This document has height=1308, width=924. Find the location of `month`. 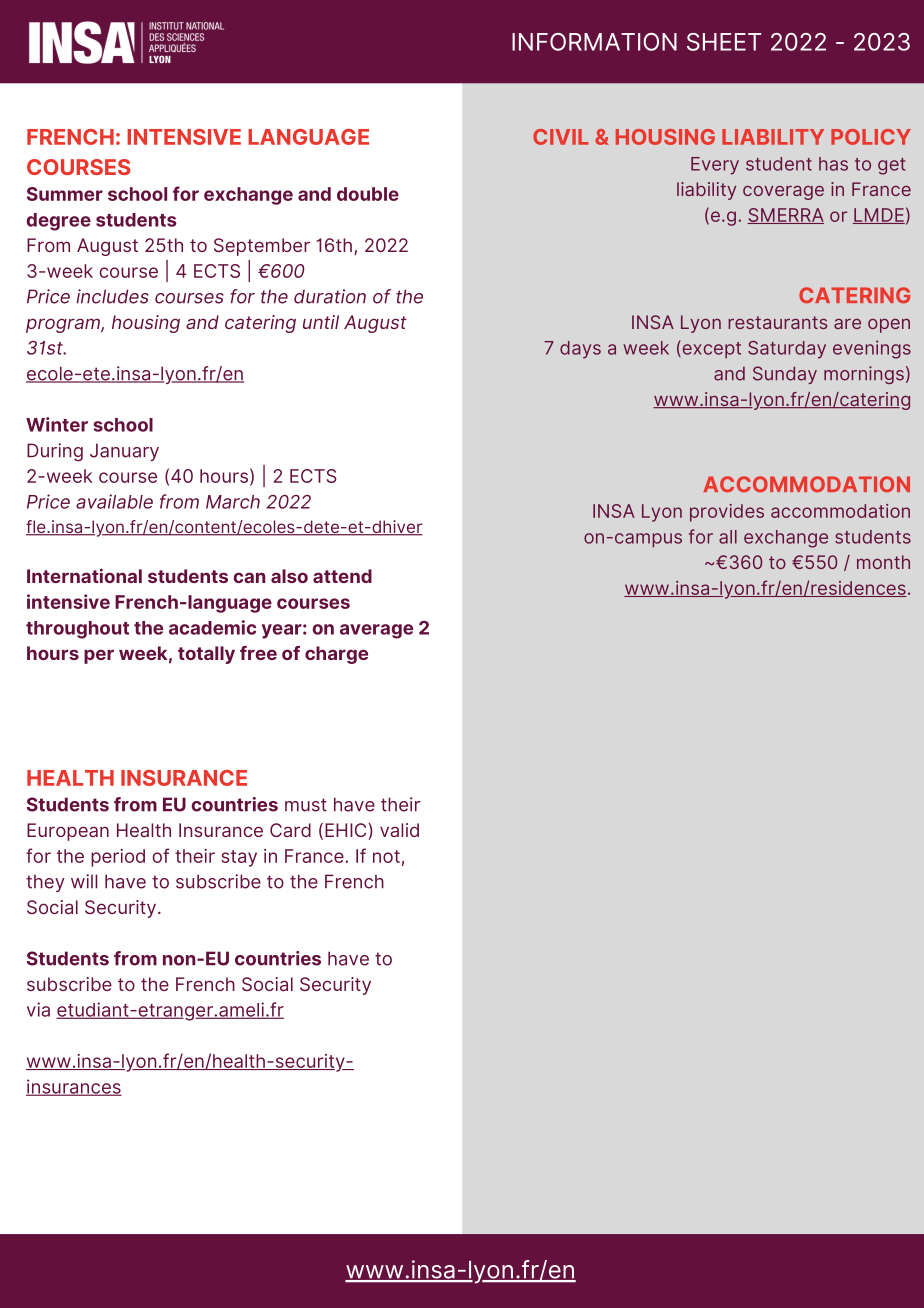

month is located at coordinates (883, 562).
